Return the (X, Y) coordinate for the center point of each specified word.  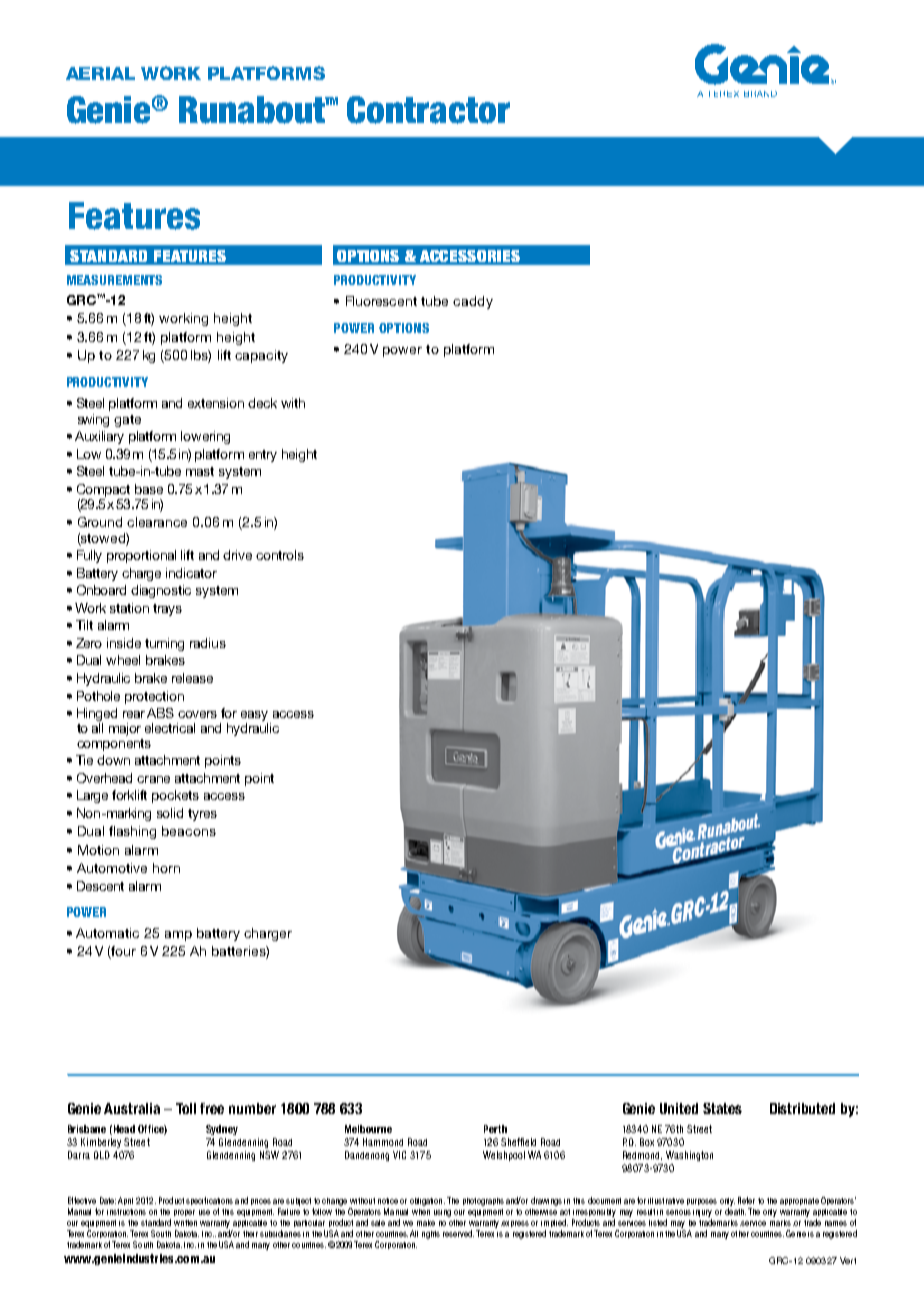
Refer (746, 1200)
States (722, 1108)
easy (256, 717)
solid (170, 813)
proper (184, 1213)
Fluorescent (381, 301)
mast (200, 471)
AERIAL (100, 73)
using (442, 1213)
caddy (473, 302)
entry (263, 456)
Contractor (428, 110)
